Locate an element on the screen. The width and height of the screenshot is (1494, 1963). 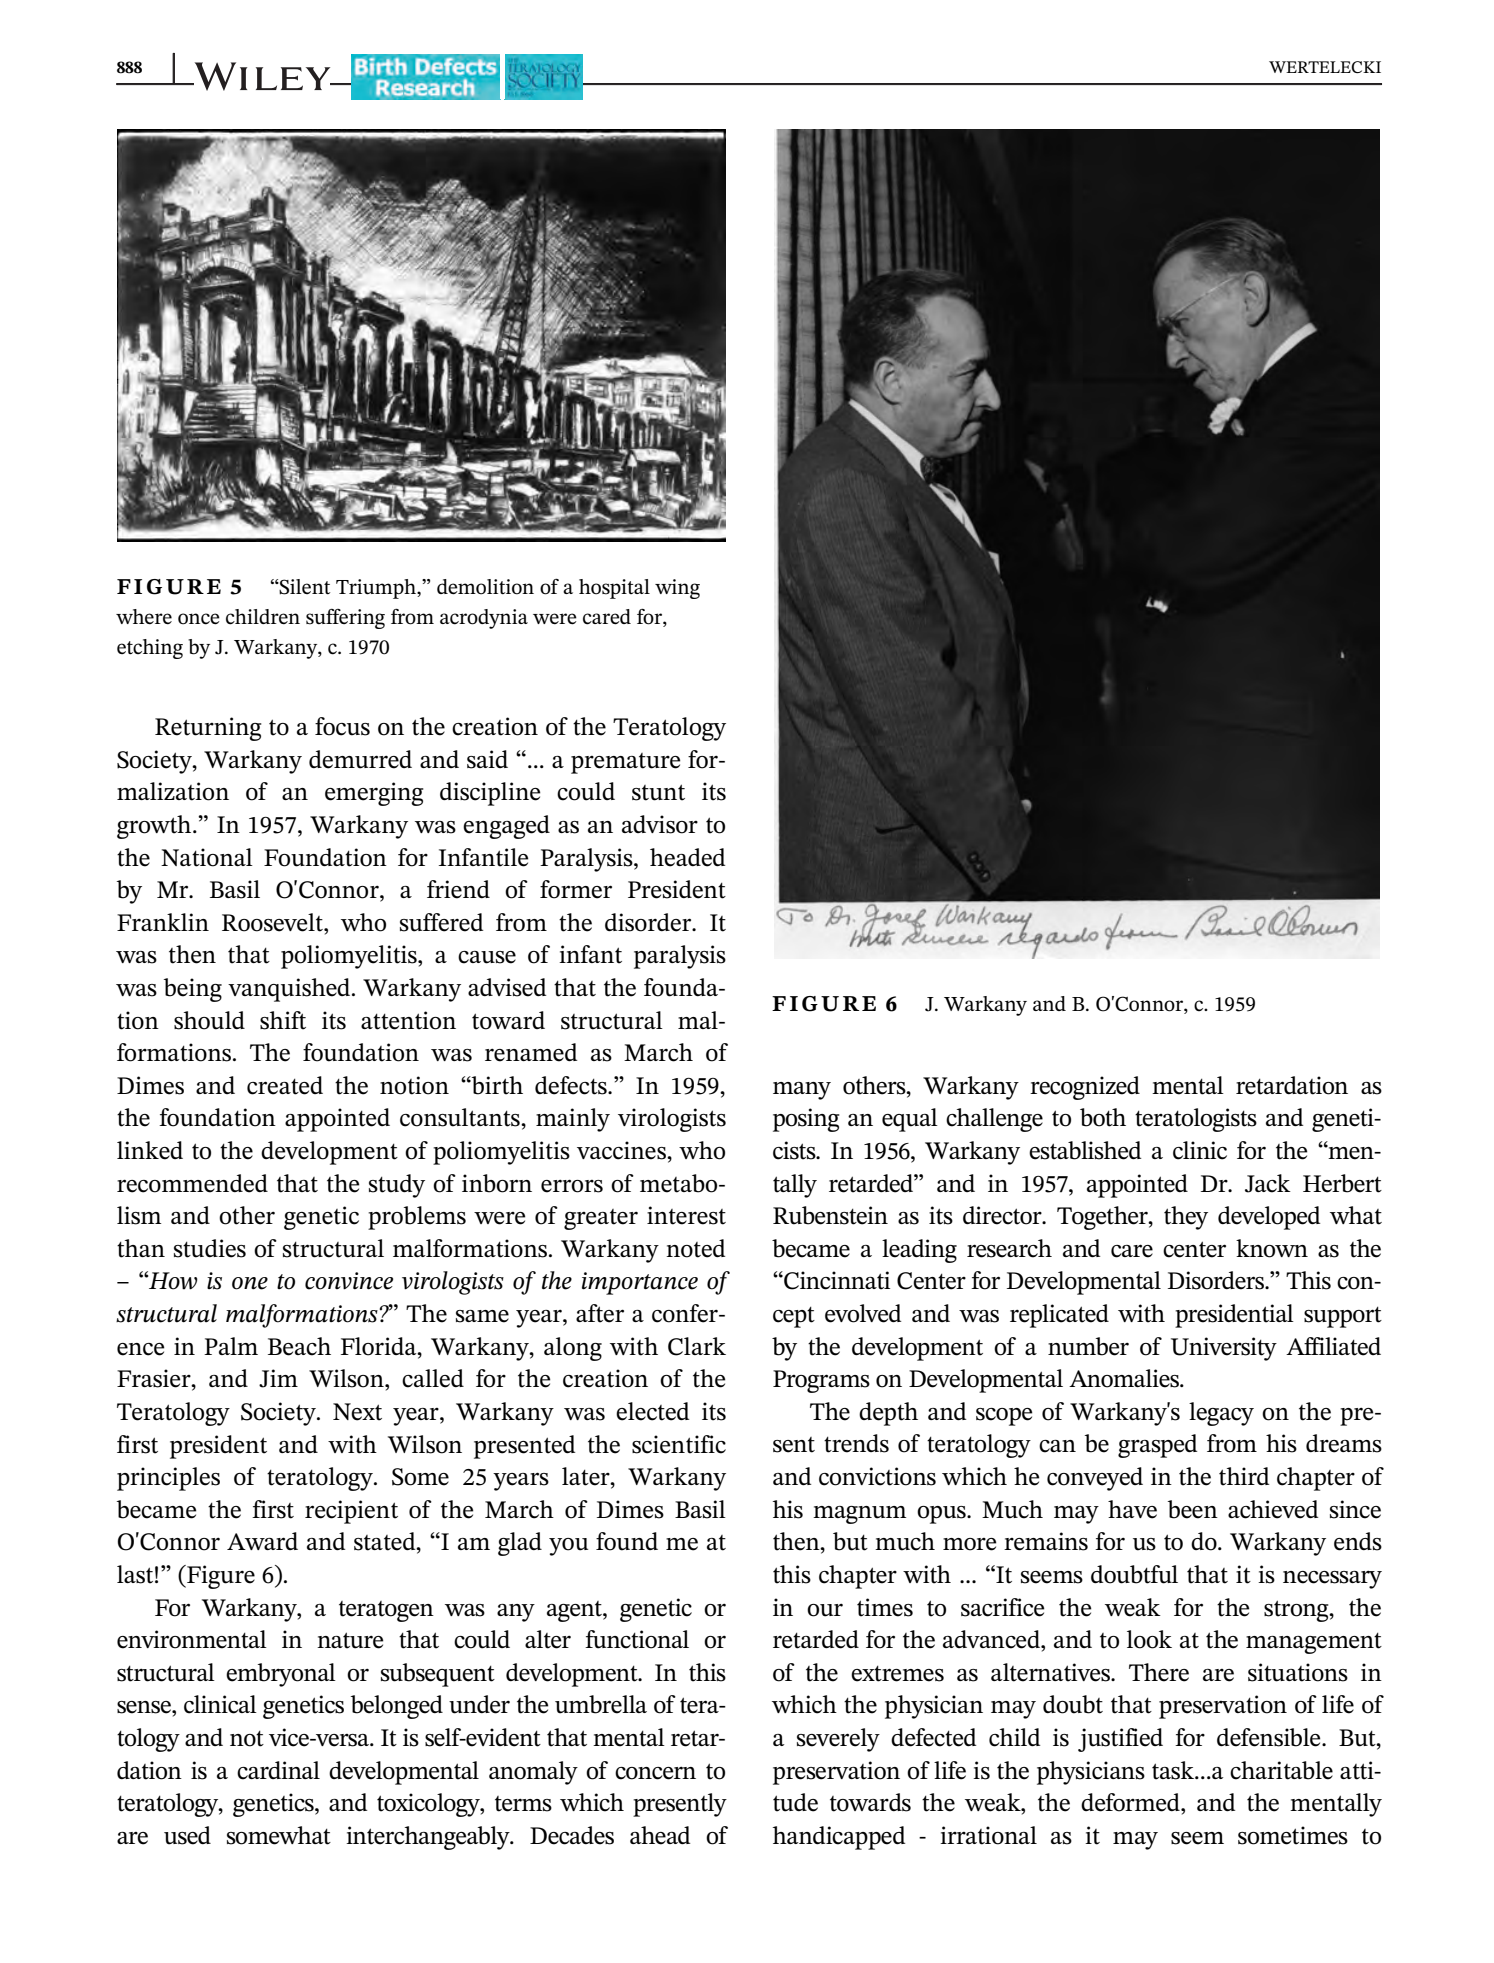
ahead is located at coordinates (660, 1835).
